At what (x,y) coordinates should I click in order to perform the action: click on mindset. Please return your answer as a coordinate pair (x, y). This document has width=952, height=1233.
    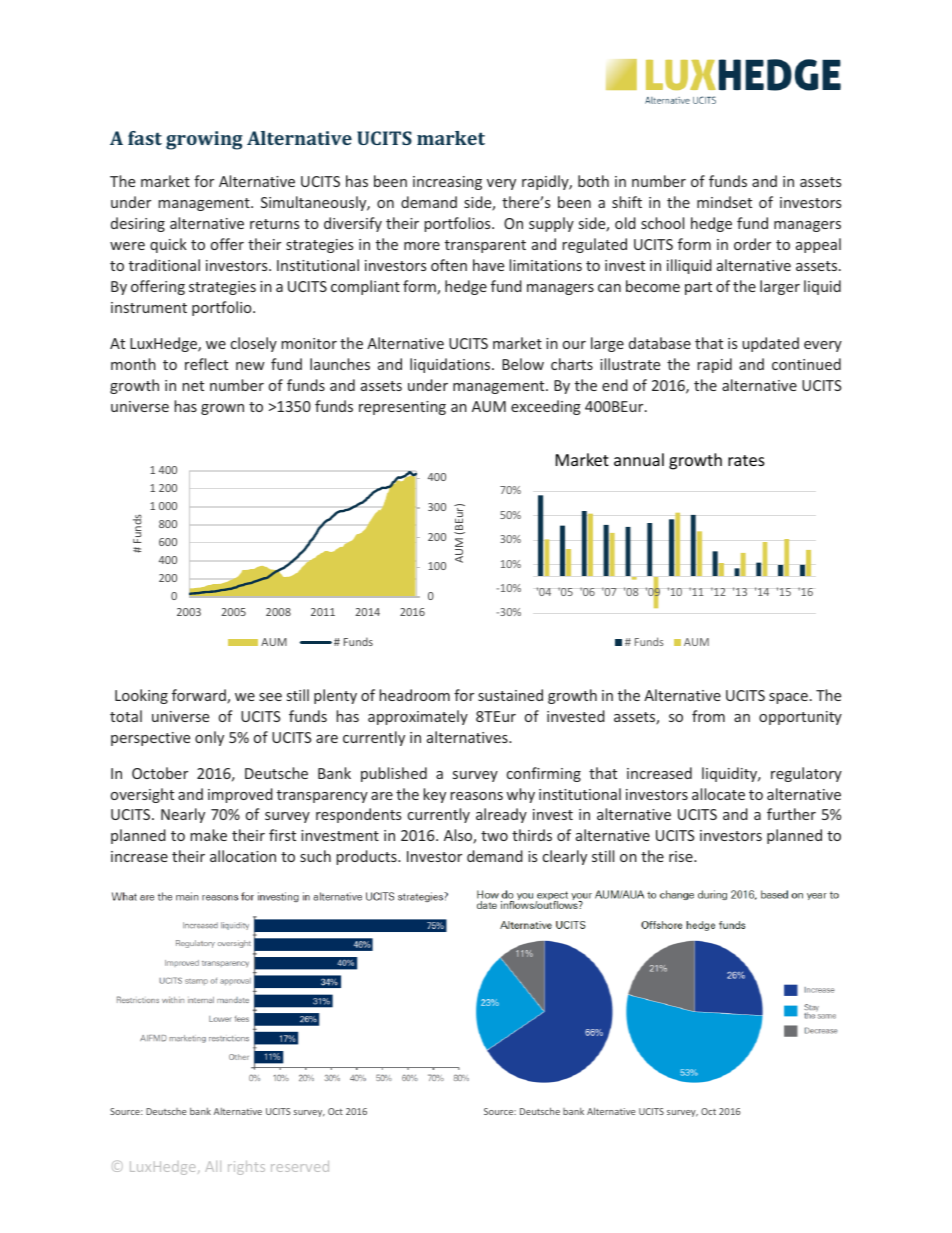
    Looking at the image, I should click on (724, 202).
